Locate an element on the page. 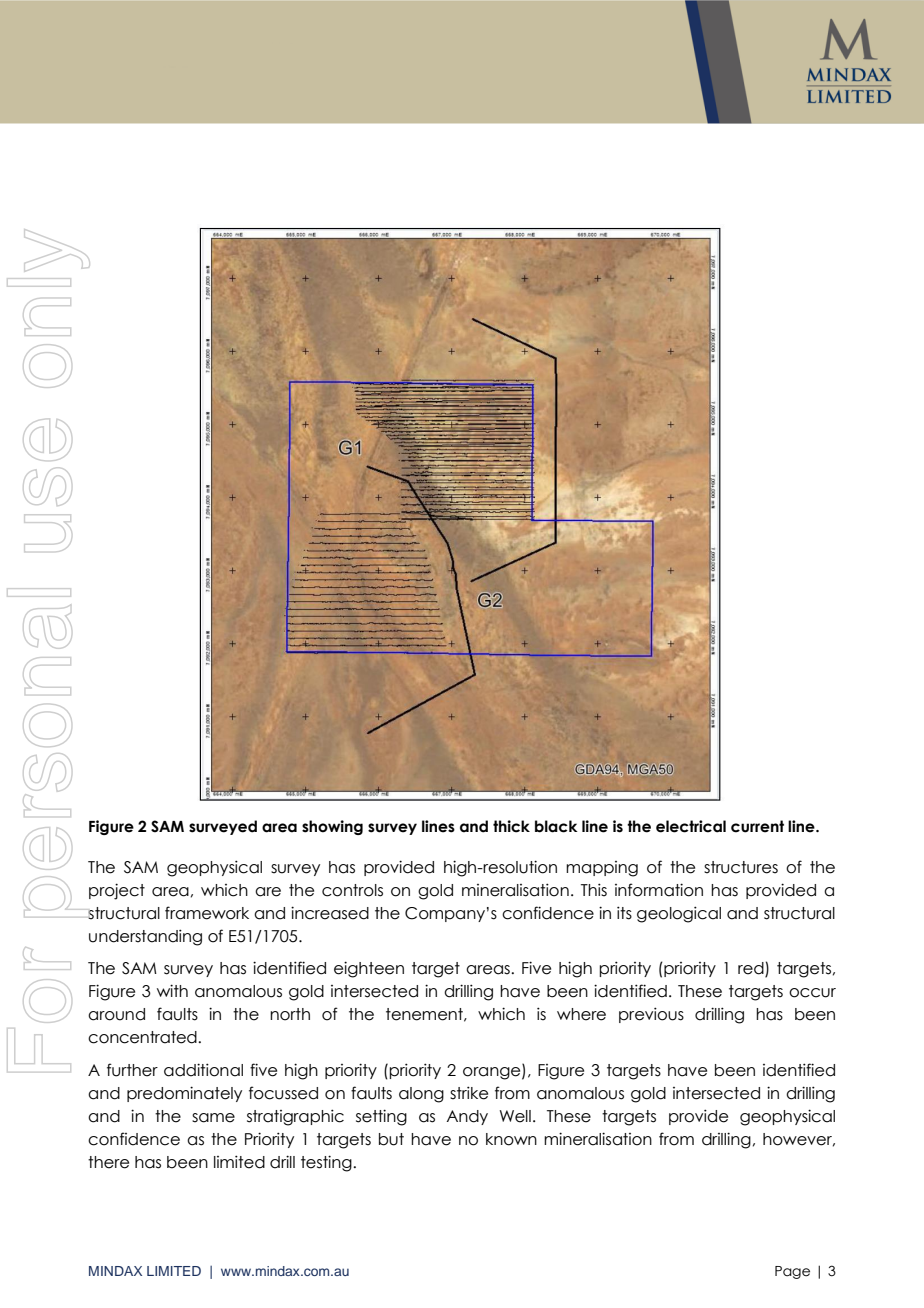 This image has width=924, height=1308. showing is located at coordinates (332, 827).
